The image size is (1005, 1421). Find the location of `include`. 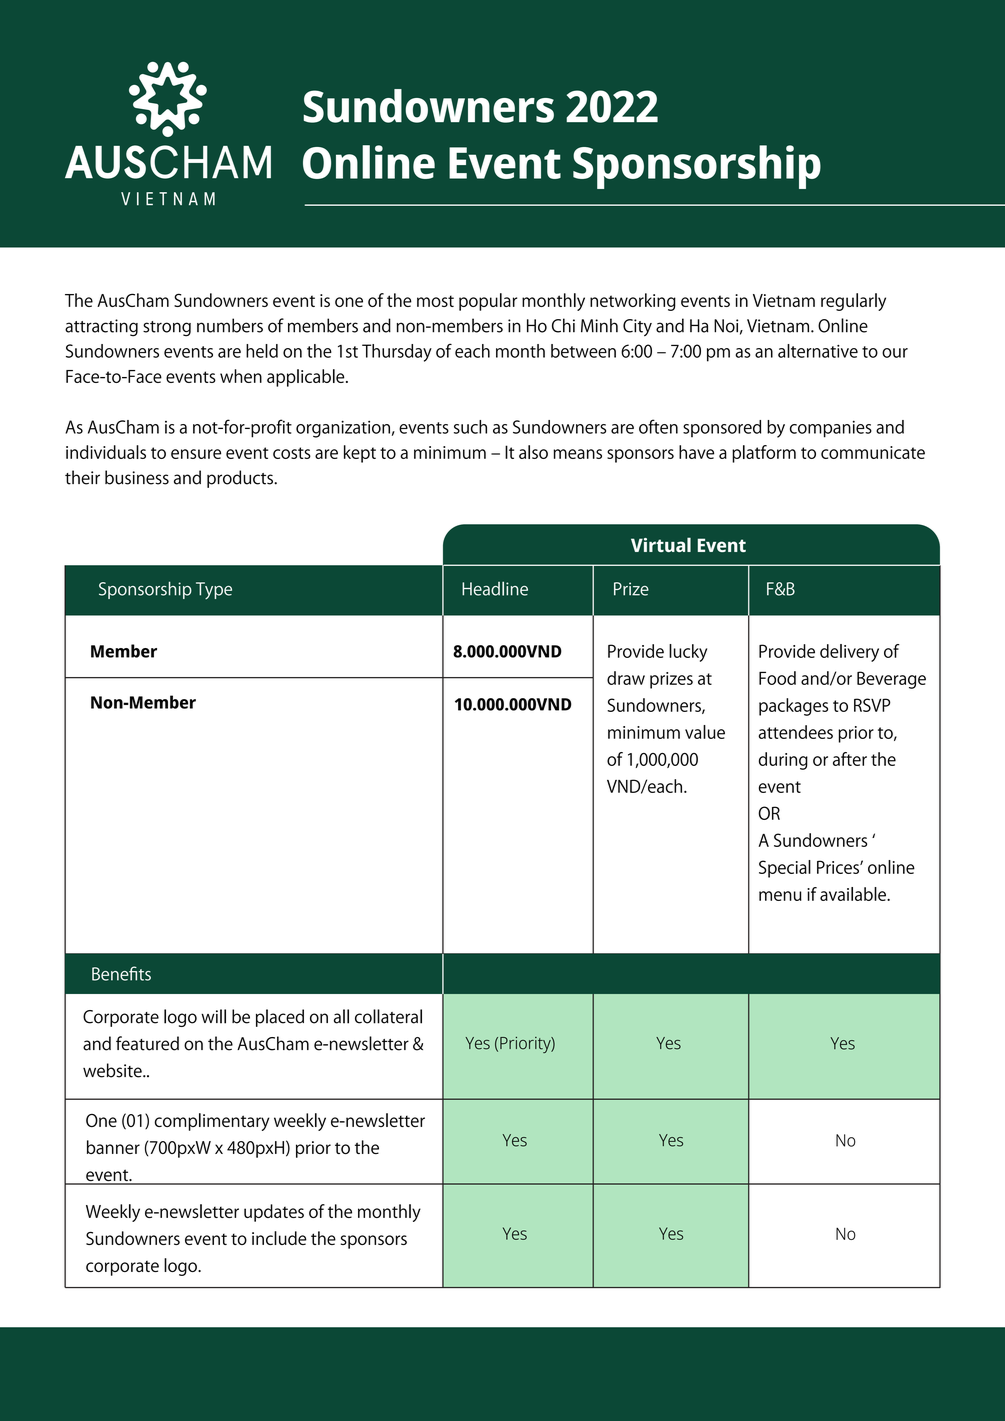

include is located at coordinates (279, 1238).
